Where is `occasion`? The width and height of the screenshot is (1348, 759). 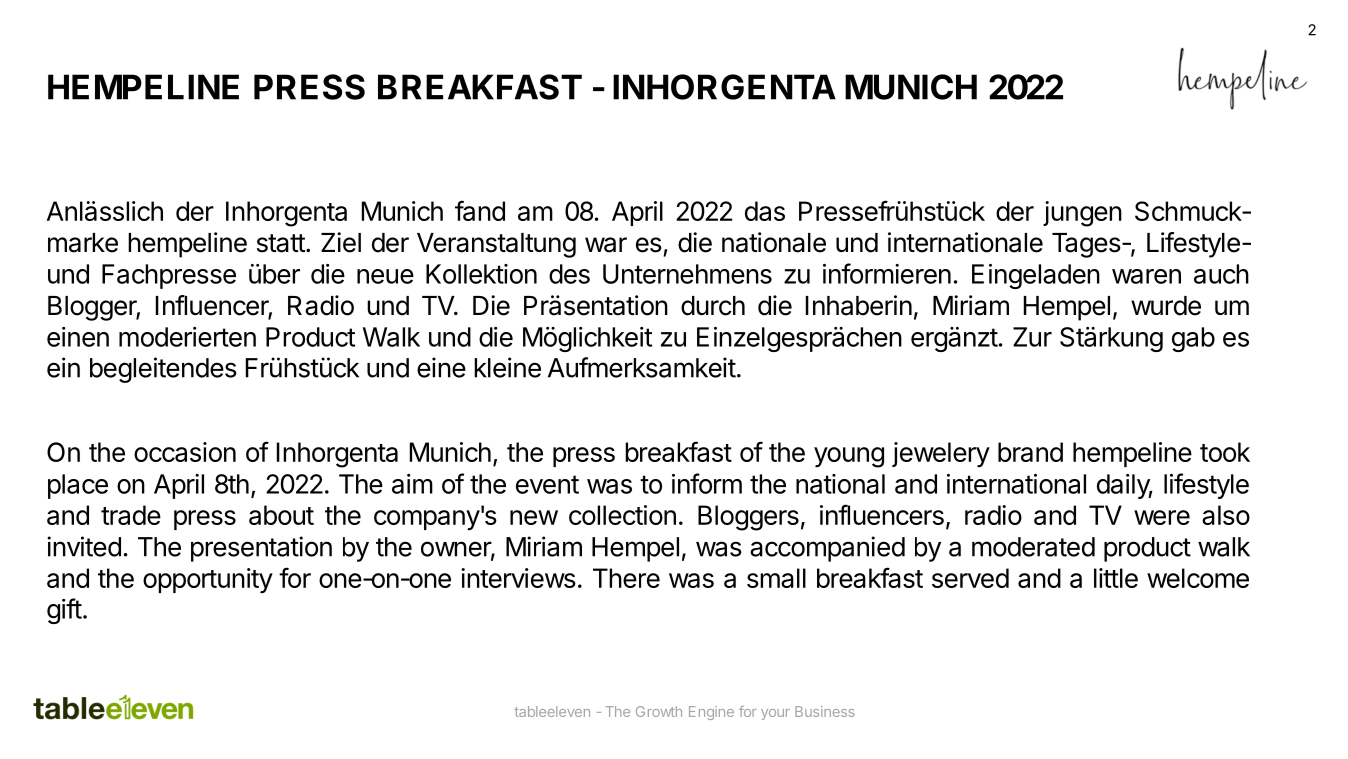 occasion is located at coordinates (185, 452).
